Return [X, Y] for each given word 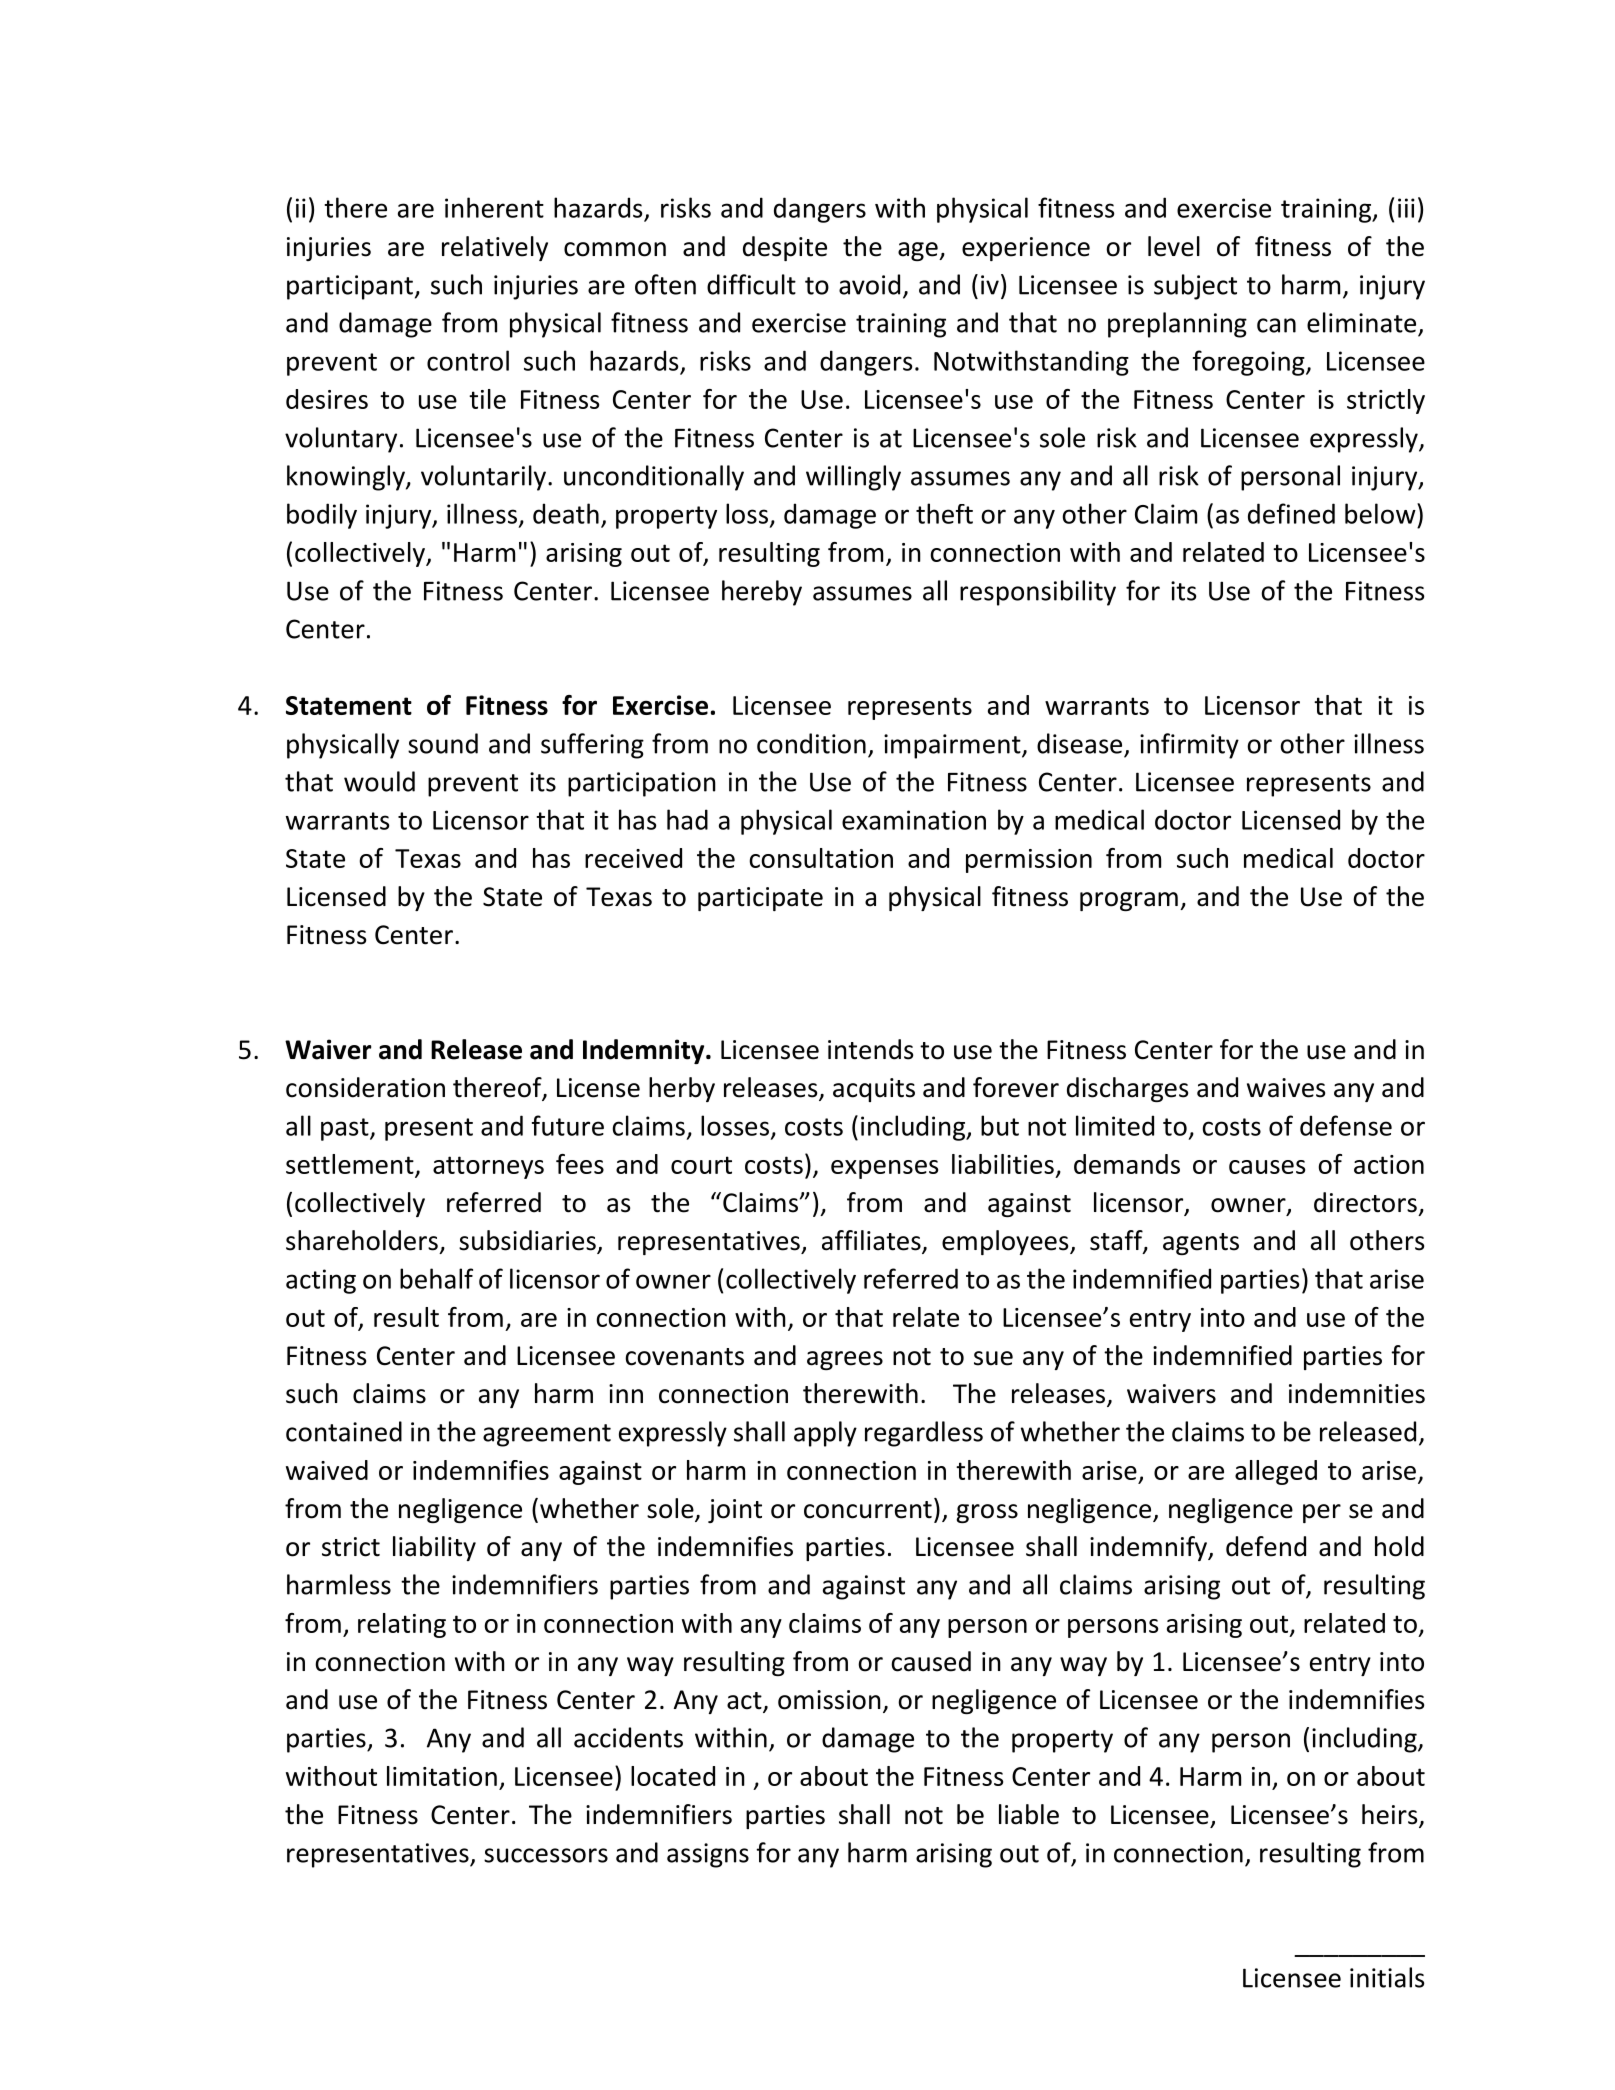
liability [434, 1548]
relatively [495, 248]
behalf [436, 1278]
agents [1201, 1244]
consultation [821, 858]
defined [1291, 513]
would [379, 781]
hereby [762, 593]
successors [546, 1855]
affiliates [872, 1241]
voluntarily [483, 478]
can [1276, 325]
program [1129, 901]
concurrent [868, 1510]
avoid [869, 284]
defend [1266, 1546]
